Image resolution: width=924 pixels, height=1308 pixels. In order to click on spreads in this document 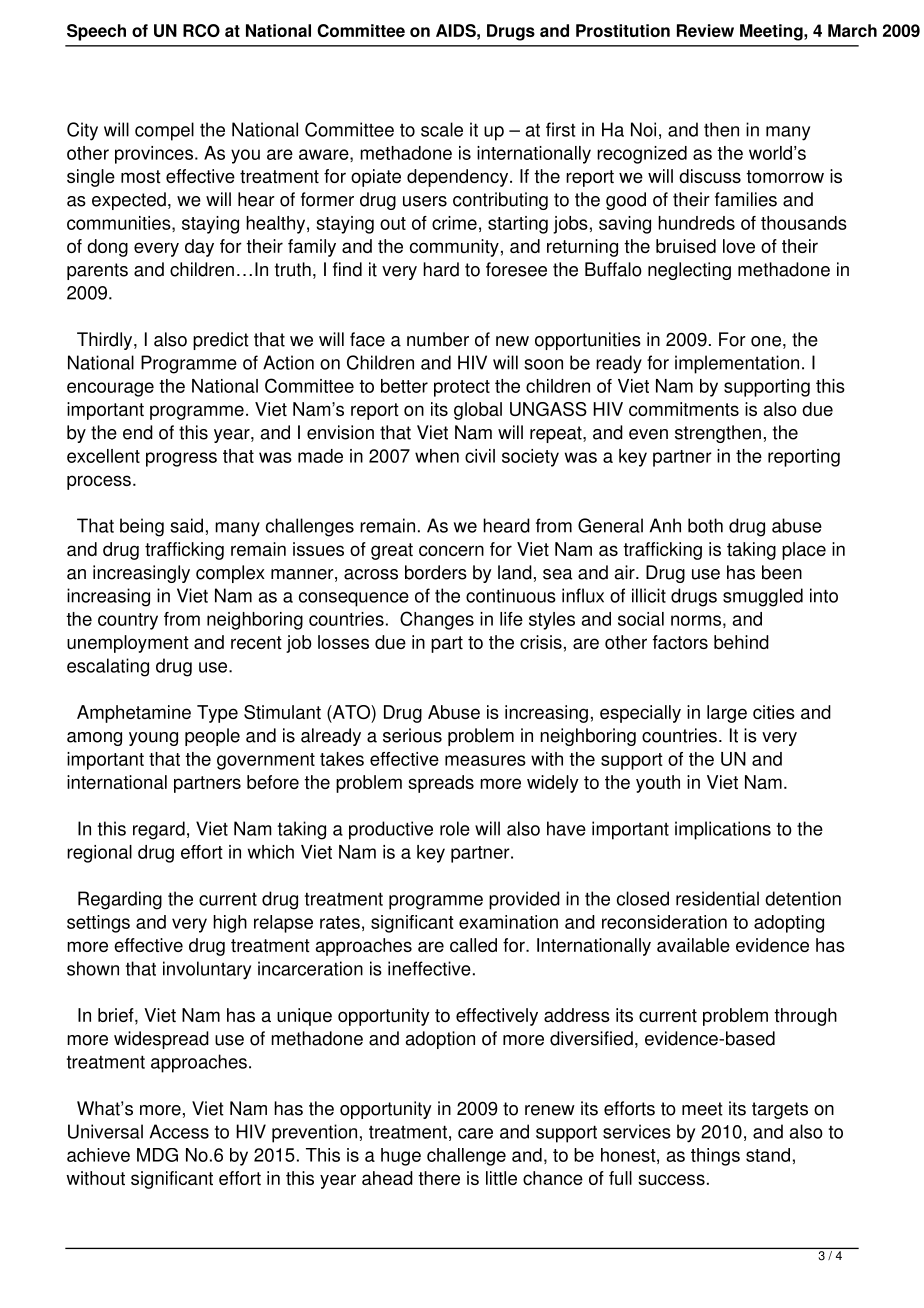, I will do `click(441, 784)`.
